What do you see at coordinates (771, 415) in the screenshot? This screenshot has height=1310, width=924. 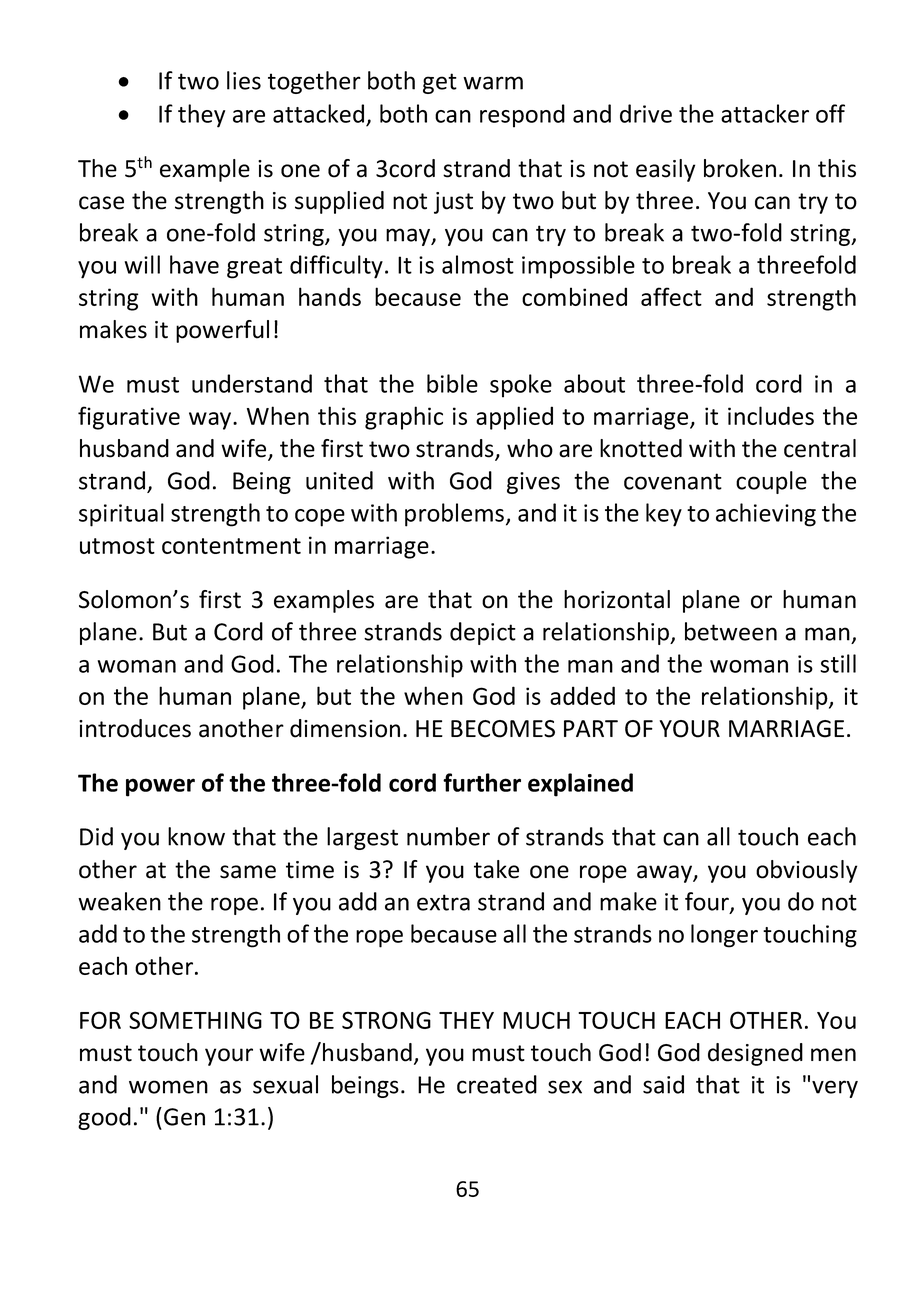 I see `includes` at bounding box center [771, 415].
